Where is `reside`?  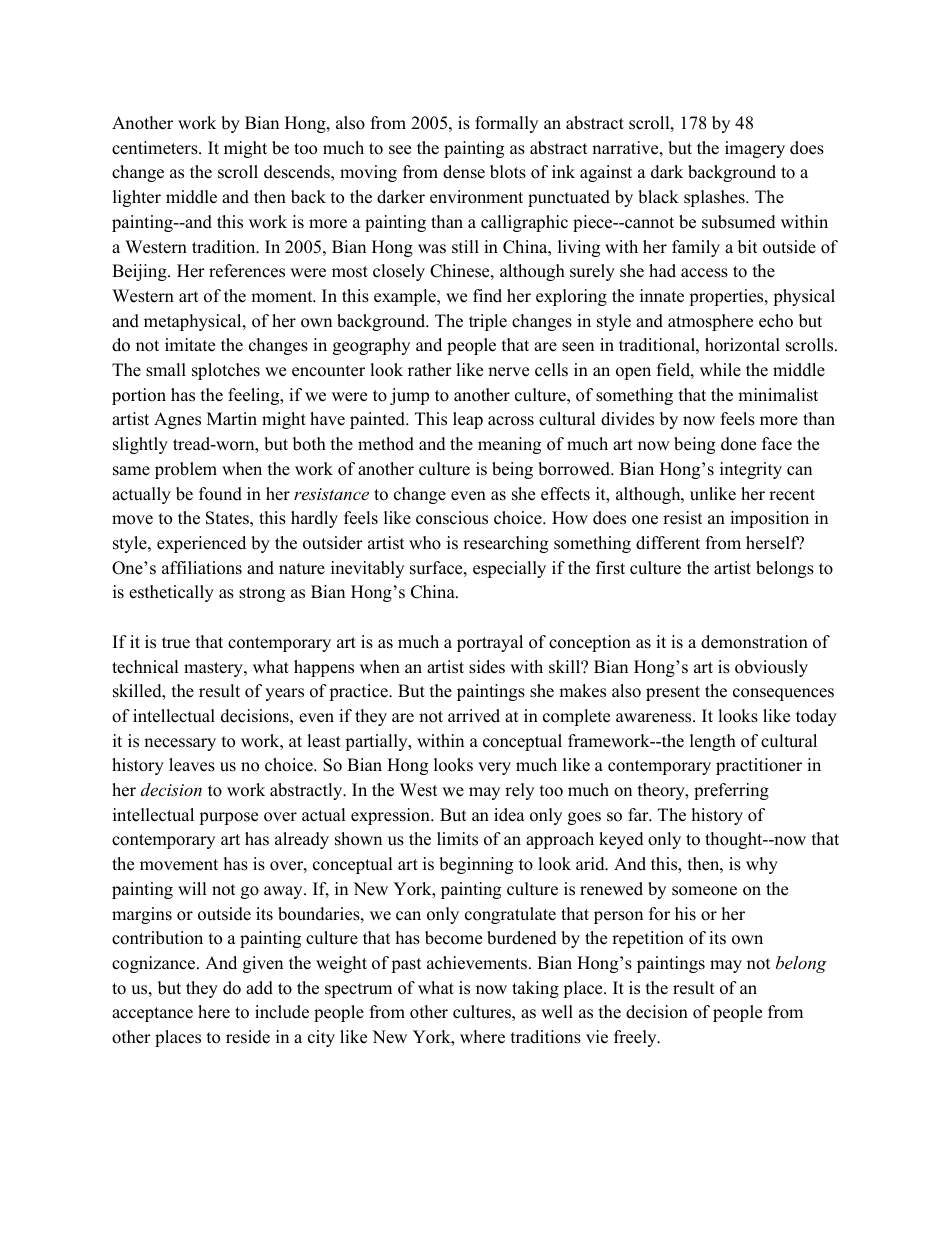 reside is located at coordinates (248, 1037).
